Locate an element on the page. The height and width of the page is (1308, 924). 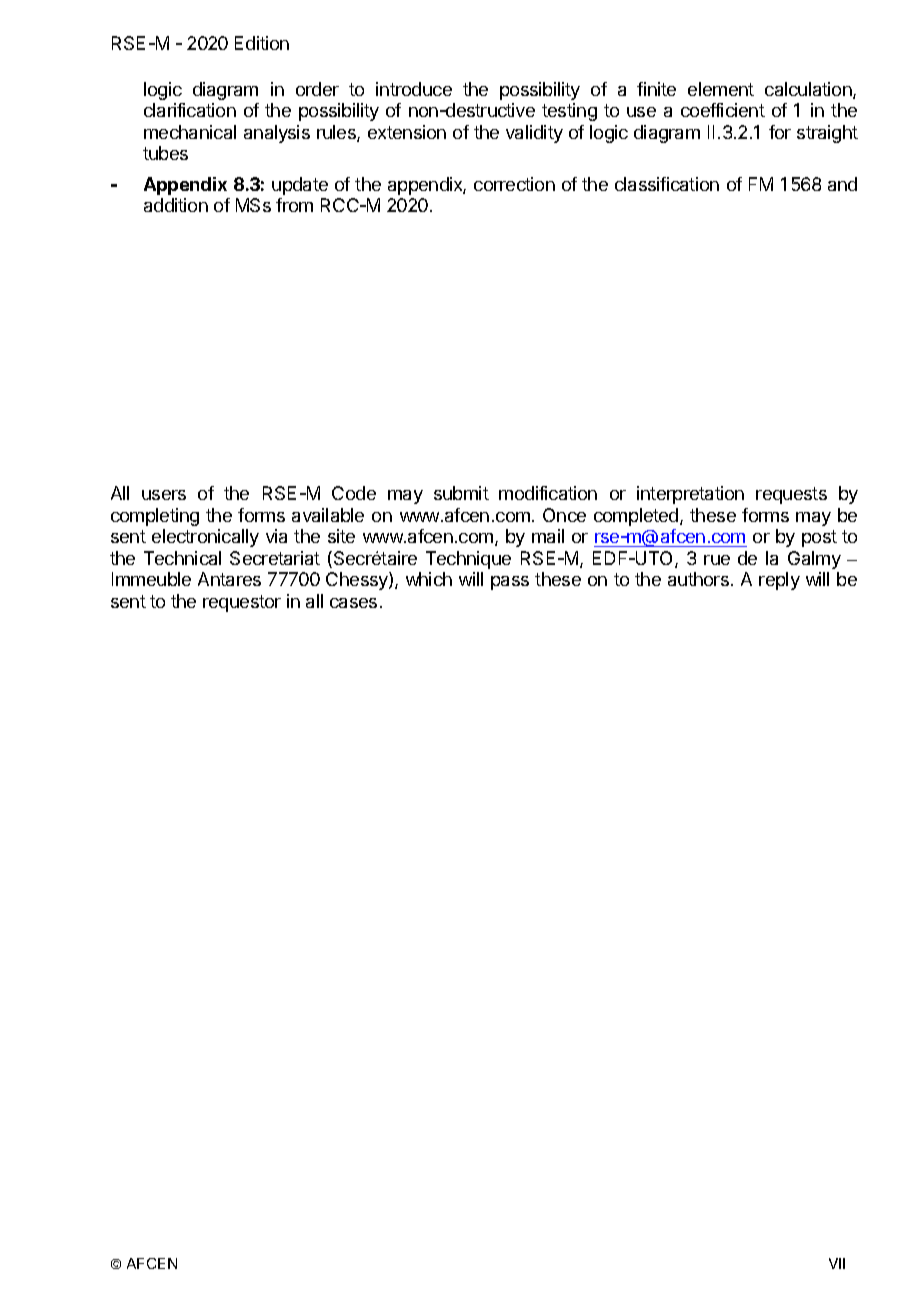
submit is located at coordinates (461, 493).
